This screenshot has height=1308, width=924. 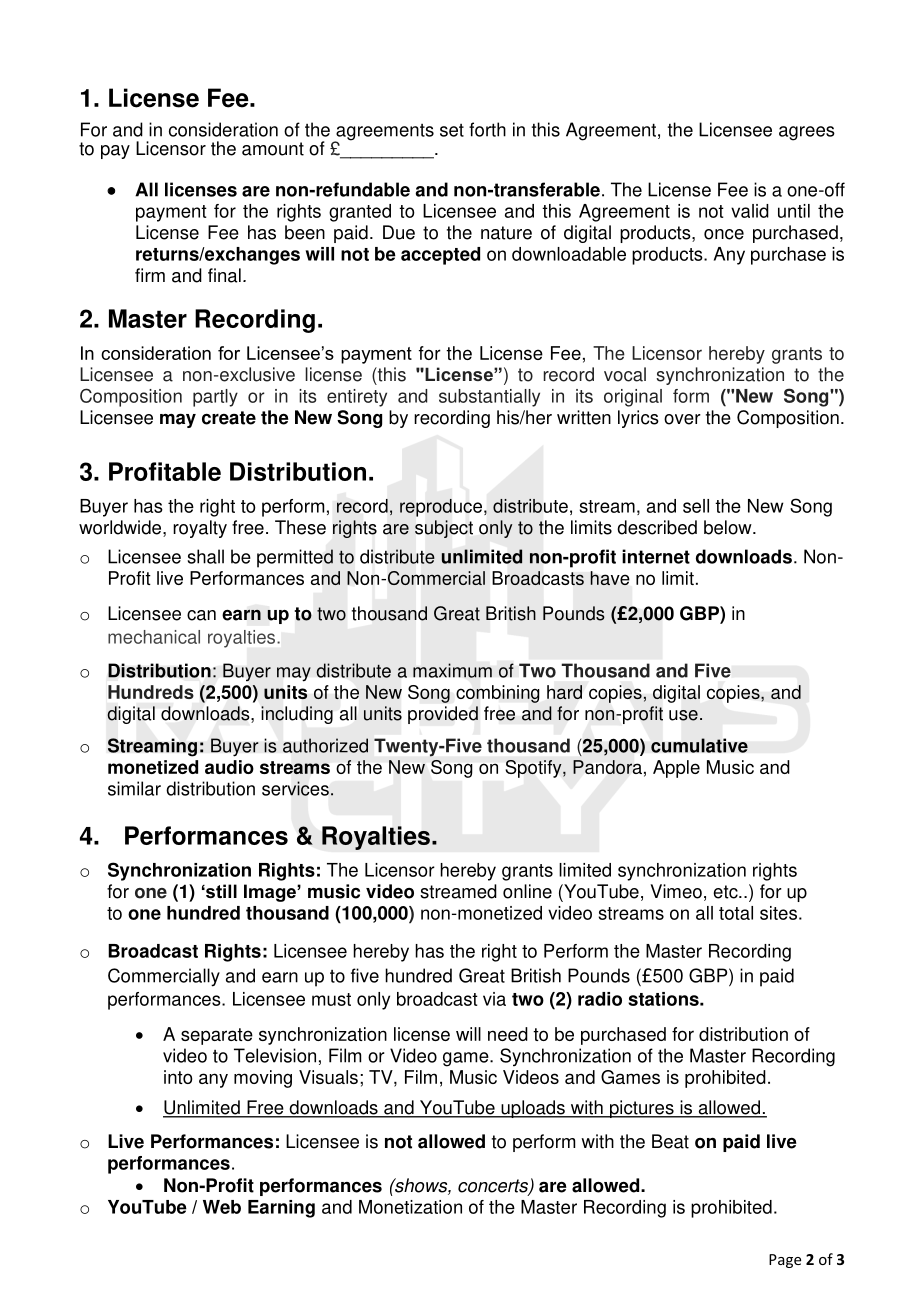 What do you see at coordinates (273, 149) in the screenshot?
I see `amount` at bounding box center [273, 149].
